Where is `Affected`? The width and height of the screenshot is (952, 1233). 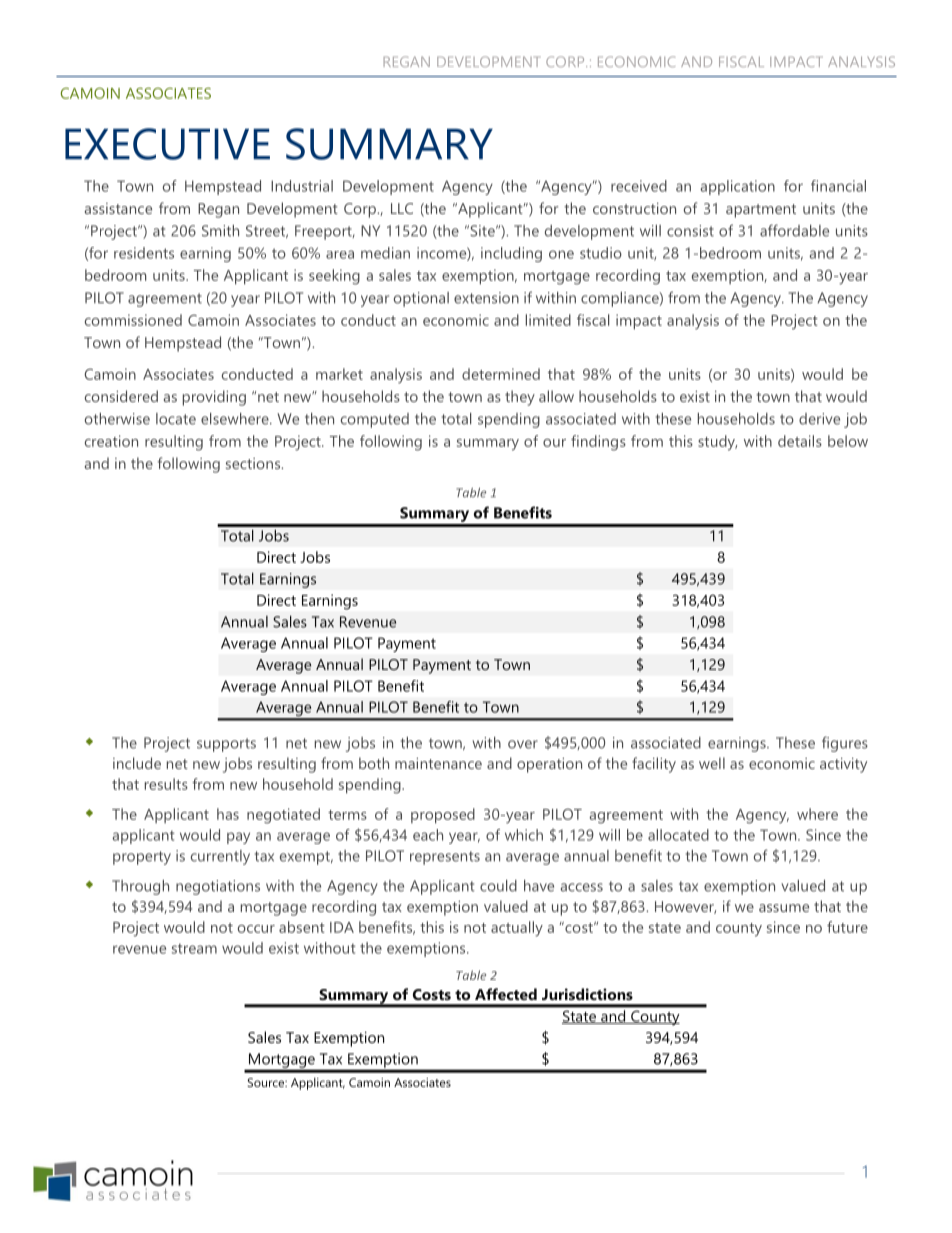
Affected is located at coordinates (506, 994).
